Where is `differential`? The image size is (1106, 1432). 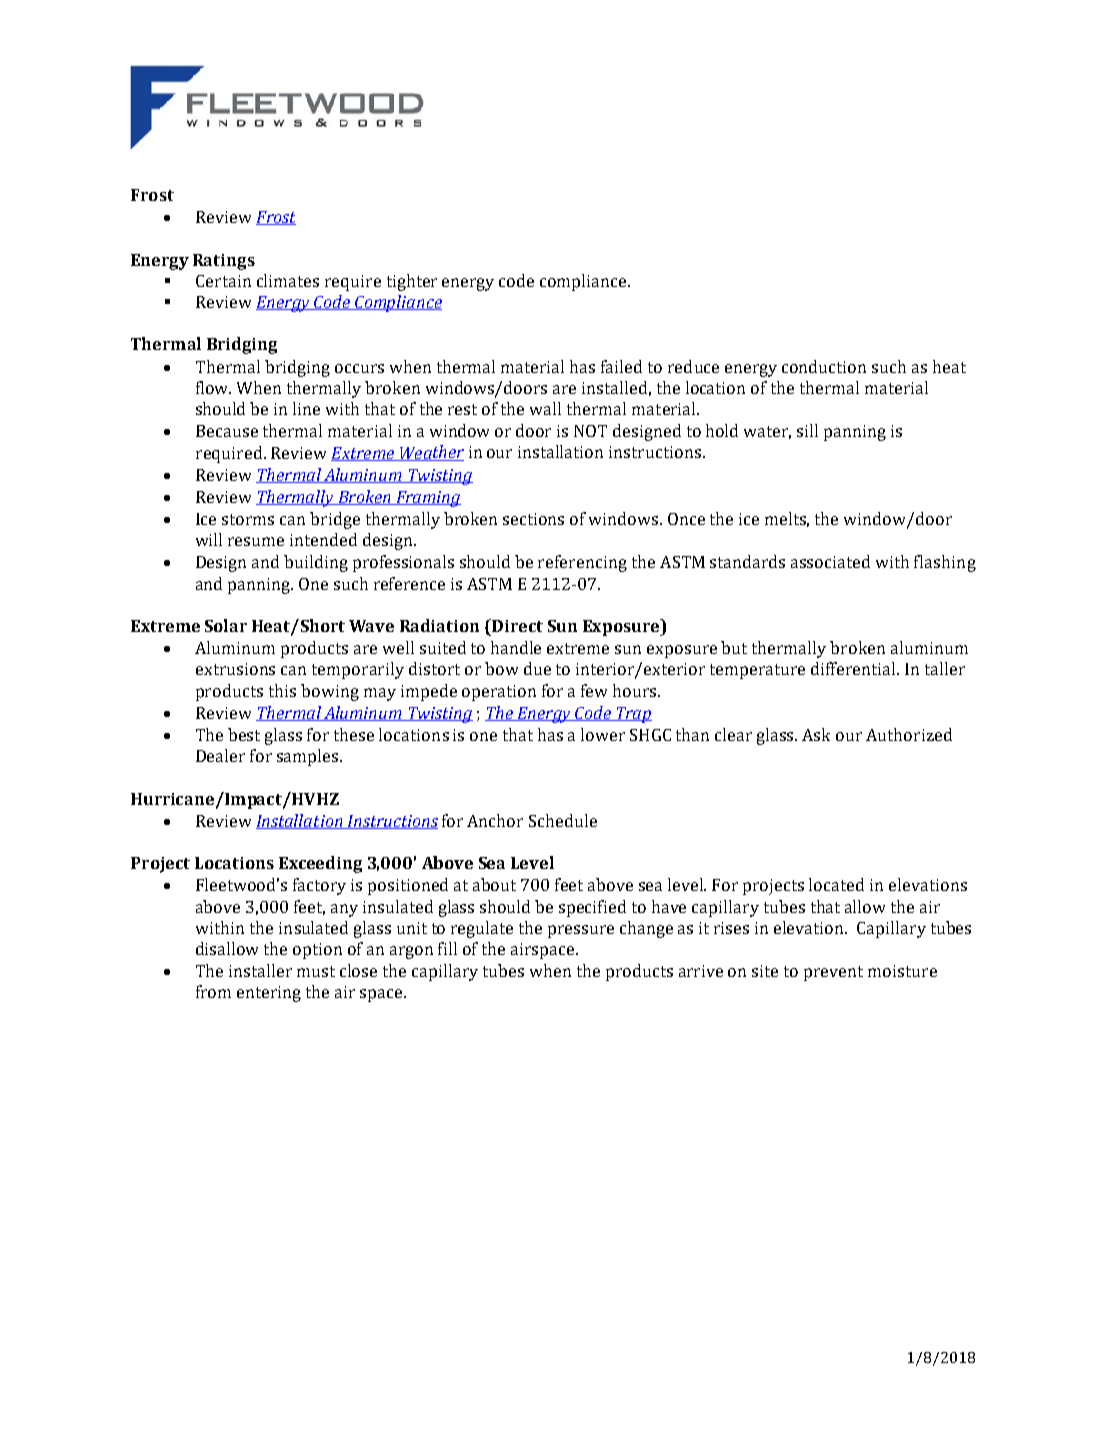
differential is located at coordinates (855, 668).
